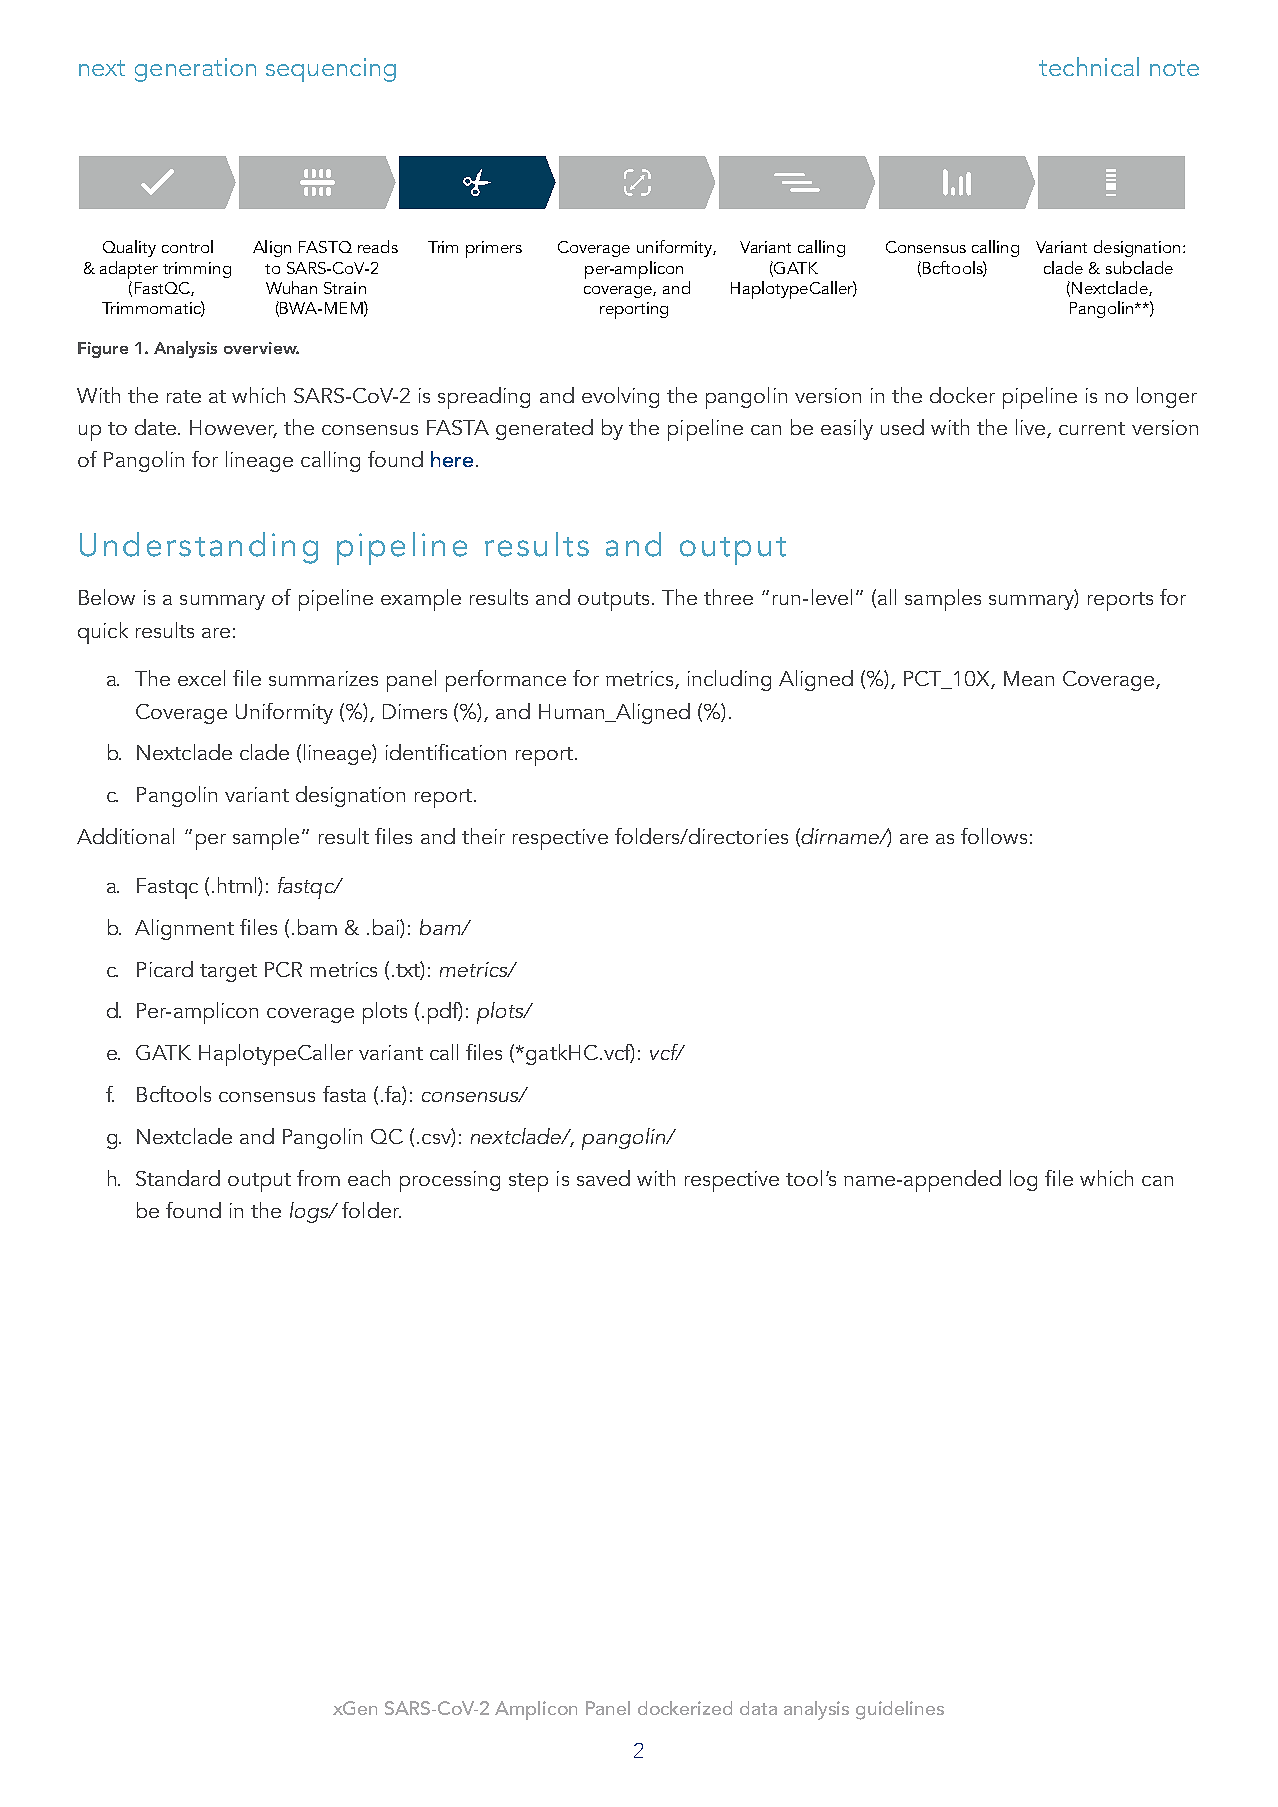  Describe the element at coordinates (758, 1708) in the image. I see `data` at that location.
